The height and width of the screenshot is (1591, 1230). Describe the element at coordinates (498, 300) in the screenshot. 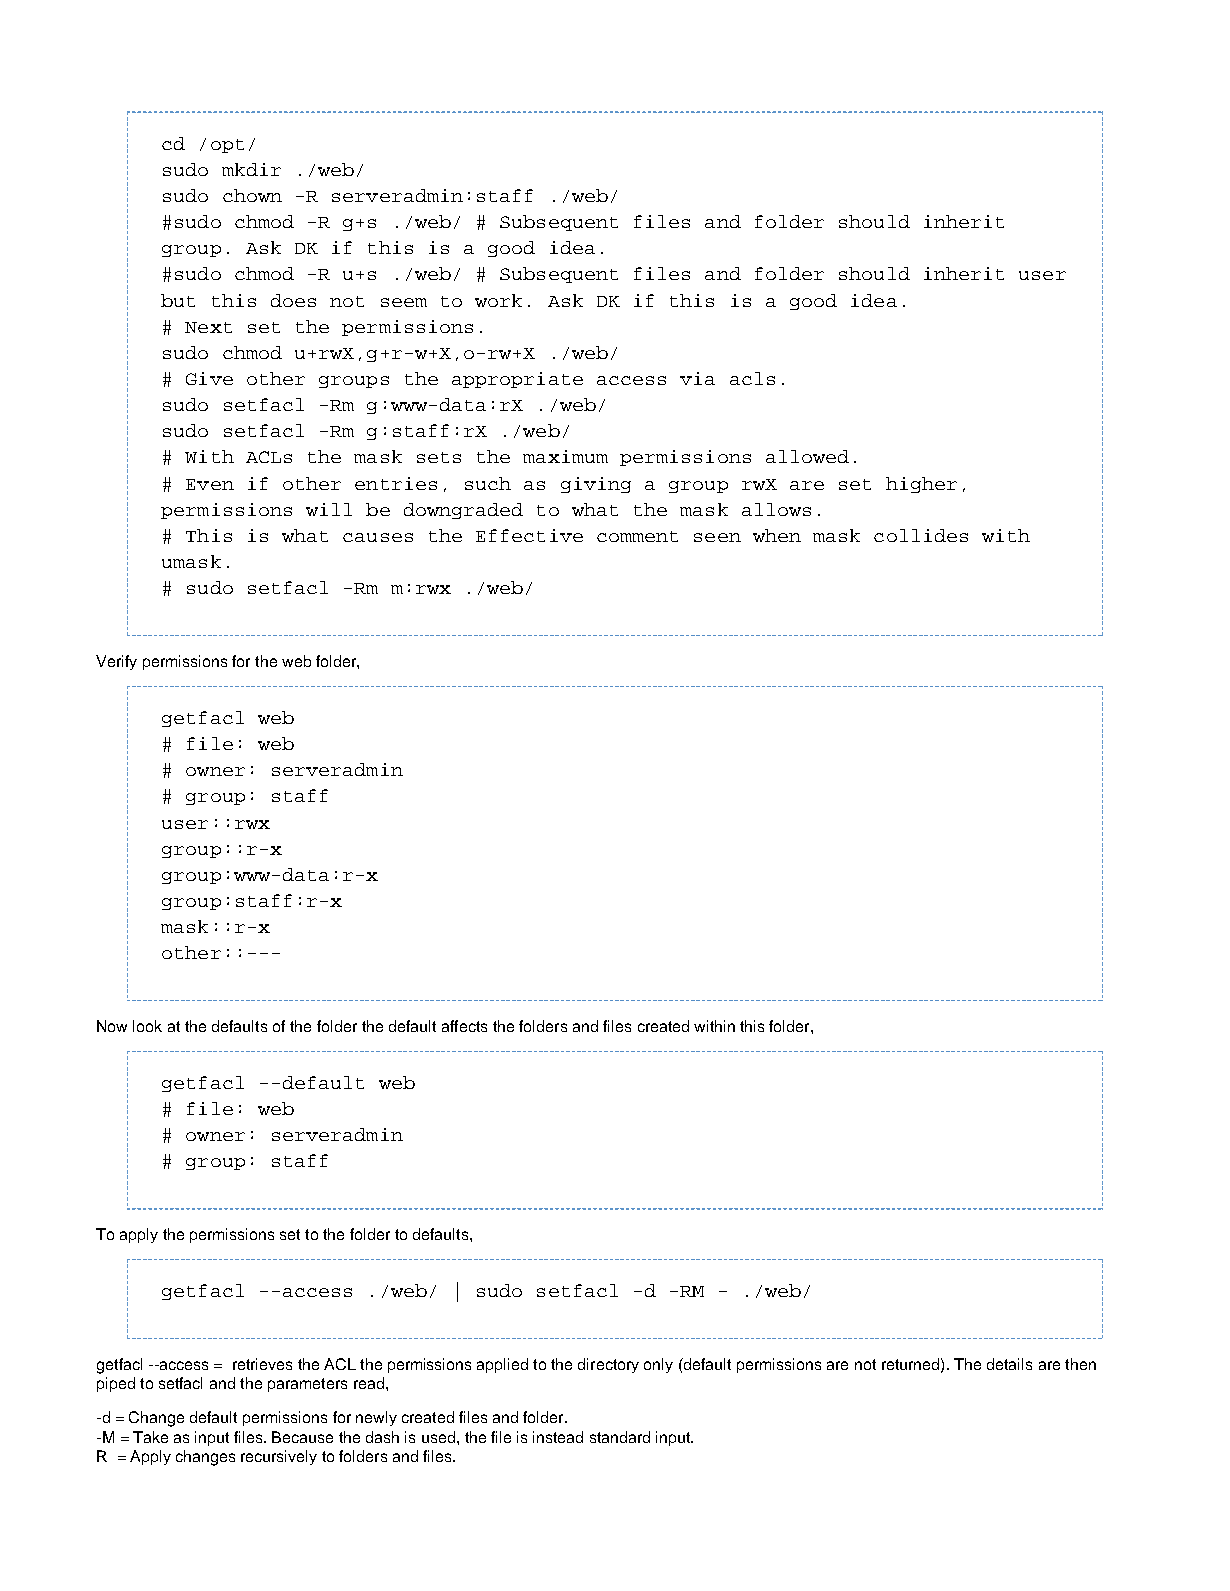

I see `work` at that location.
